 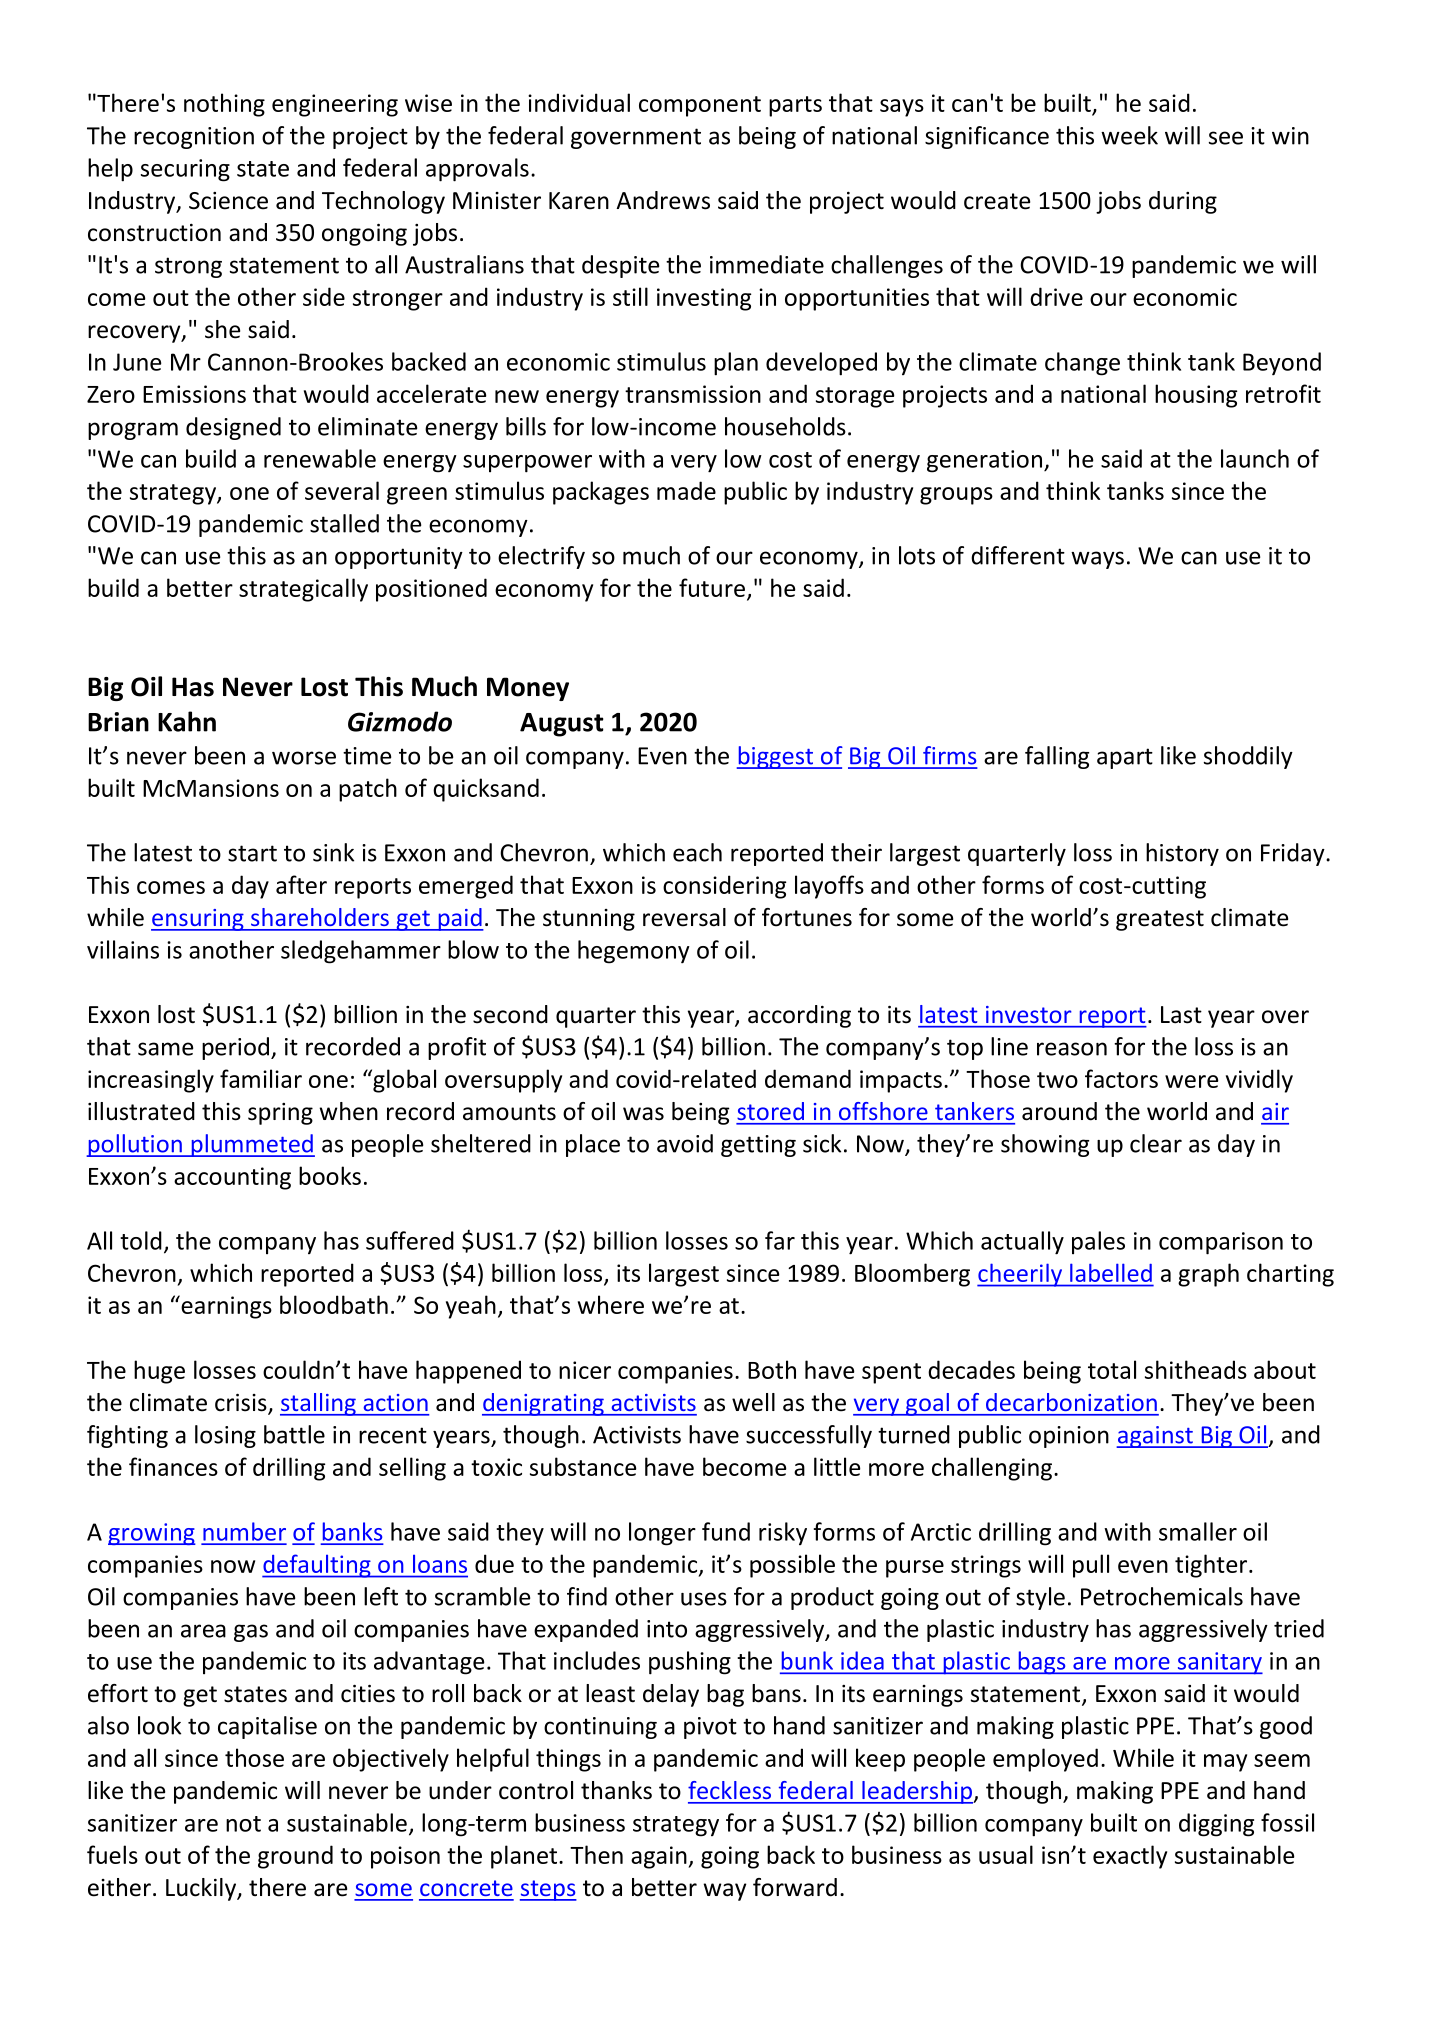 What do you see at coordinates (187, 721) in the screenshot?
I see `Kahn` at bounding box center [187, 721].
